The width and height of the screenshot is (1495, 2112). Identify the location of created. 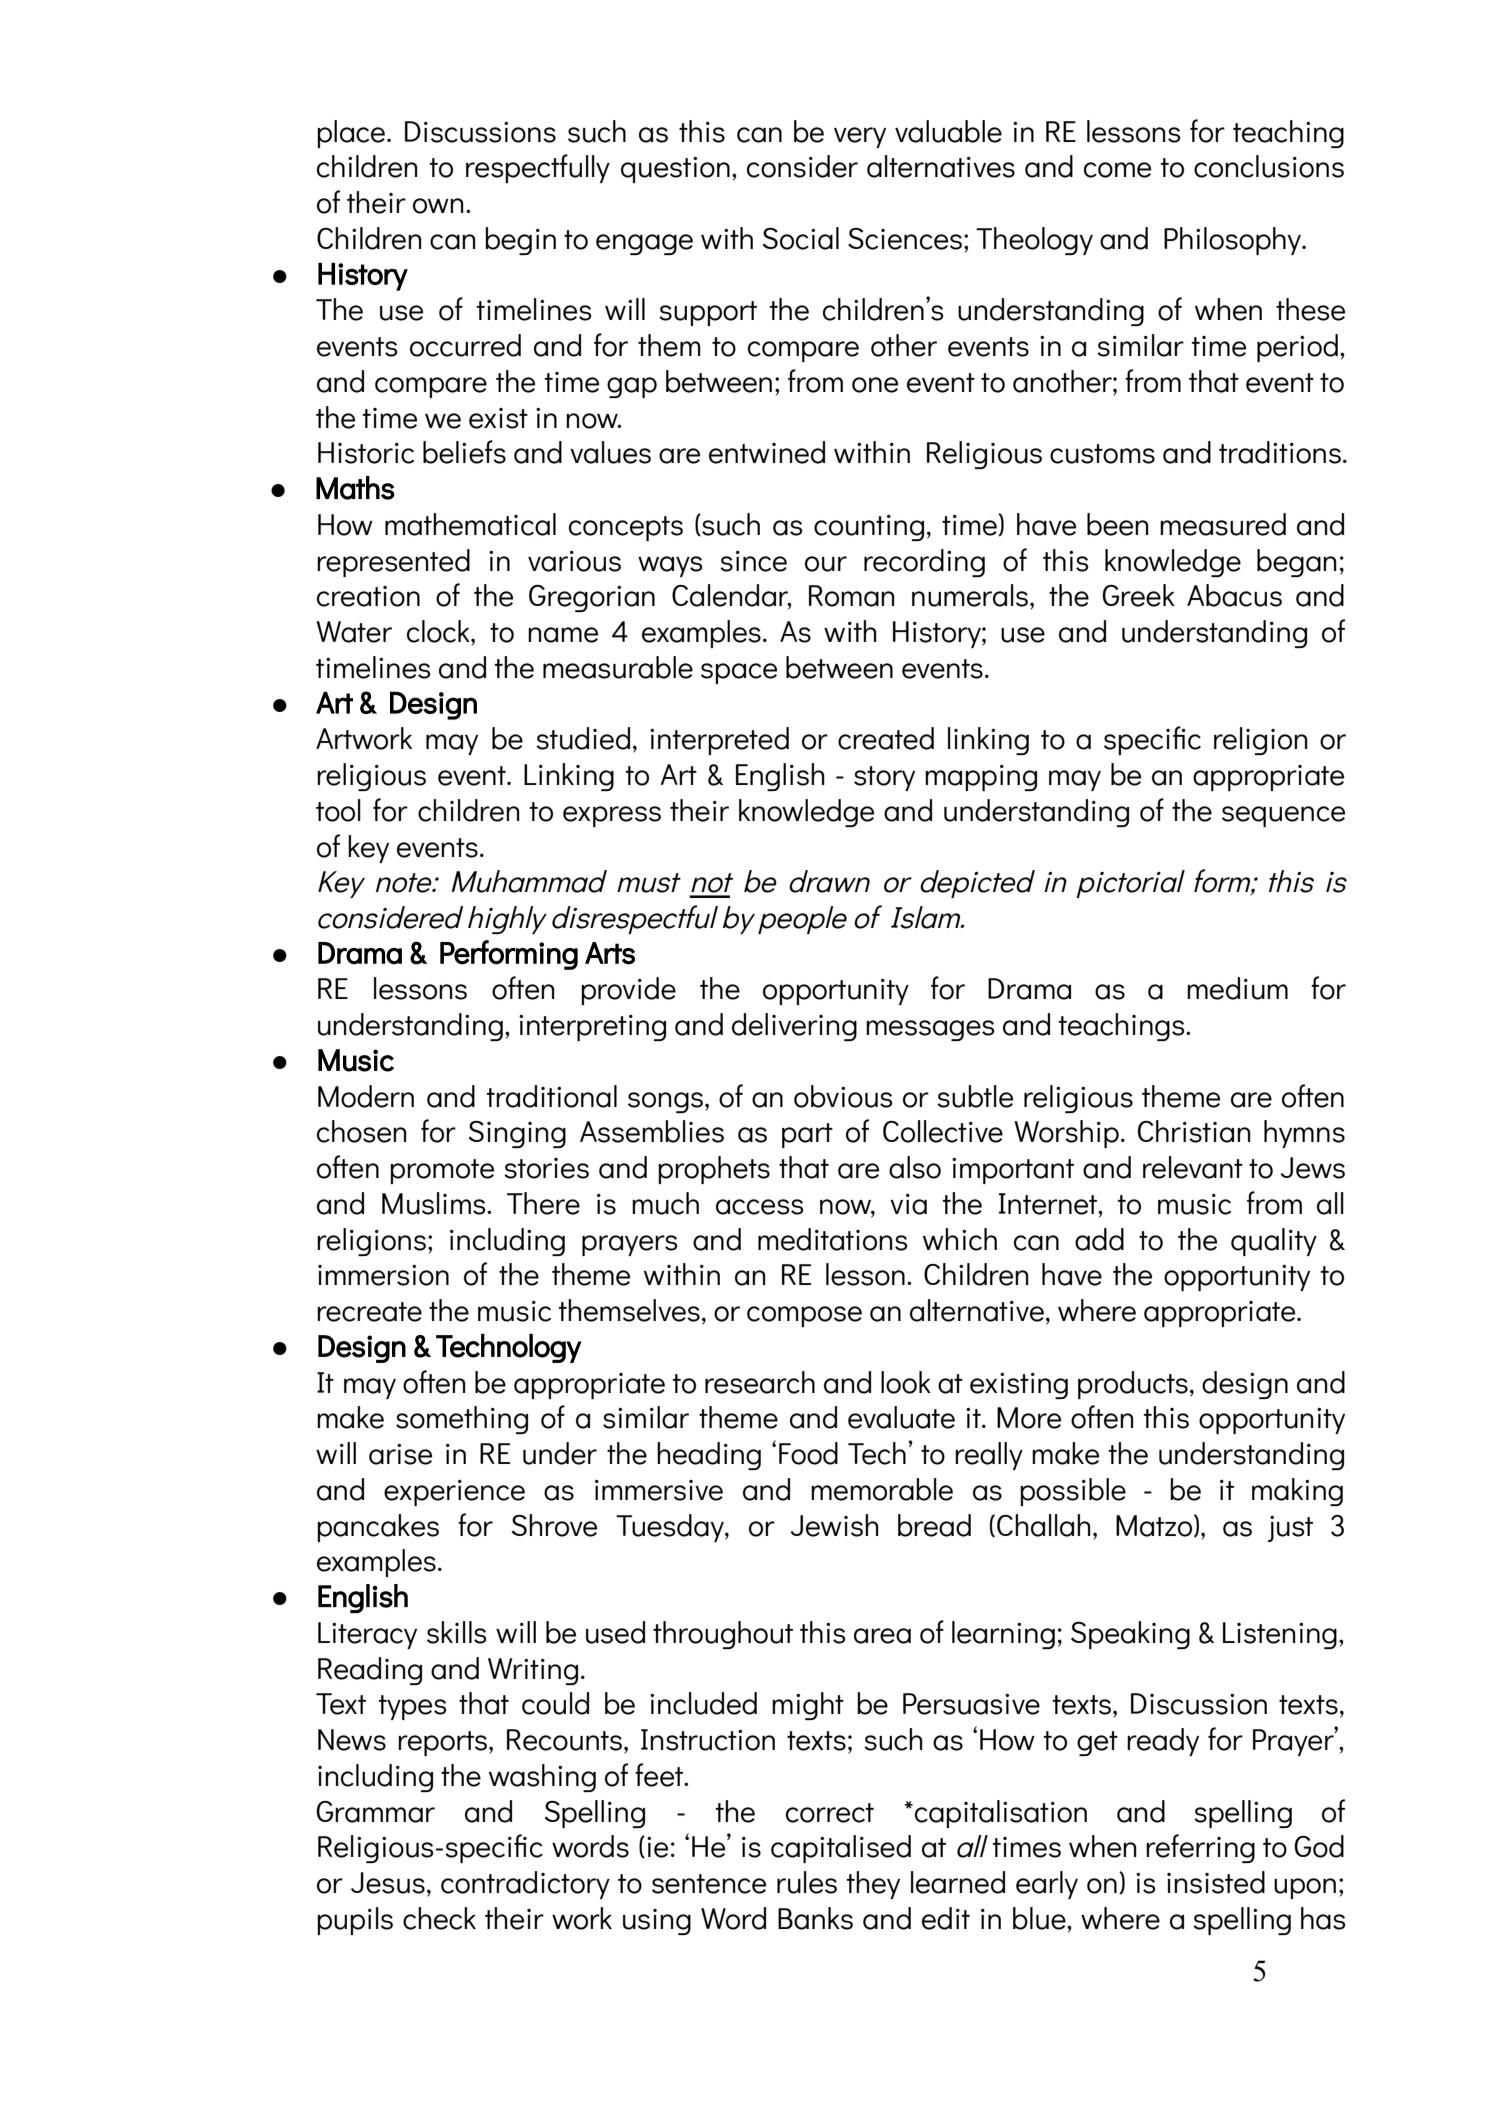
(886, 738).
